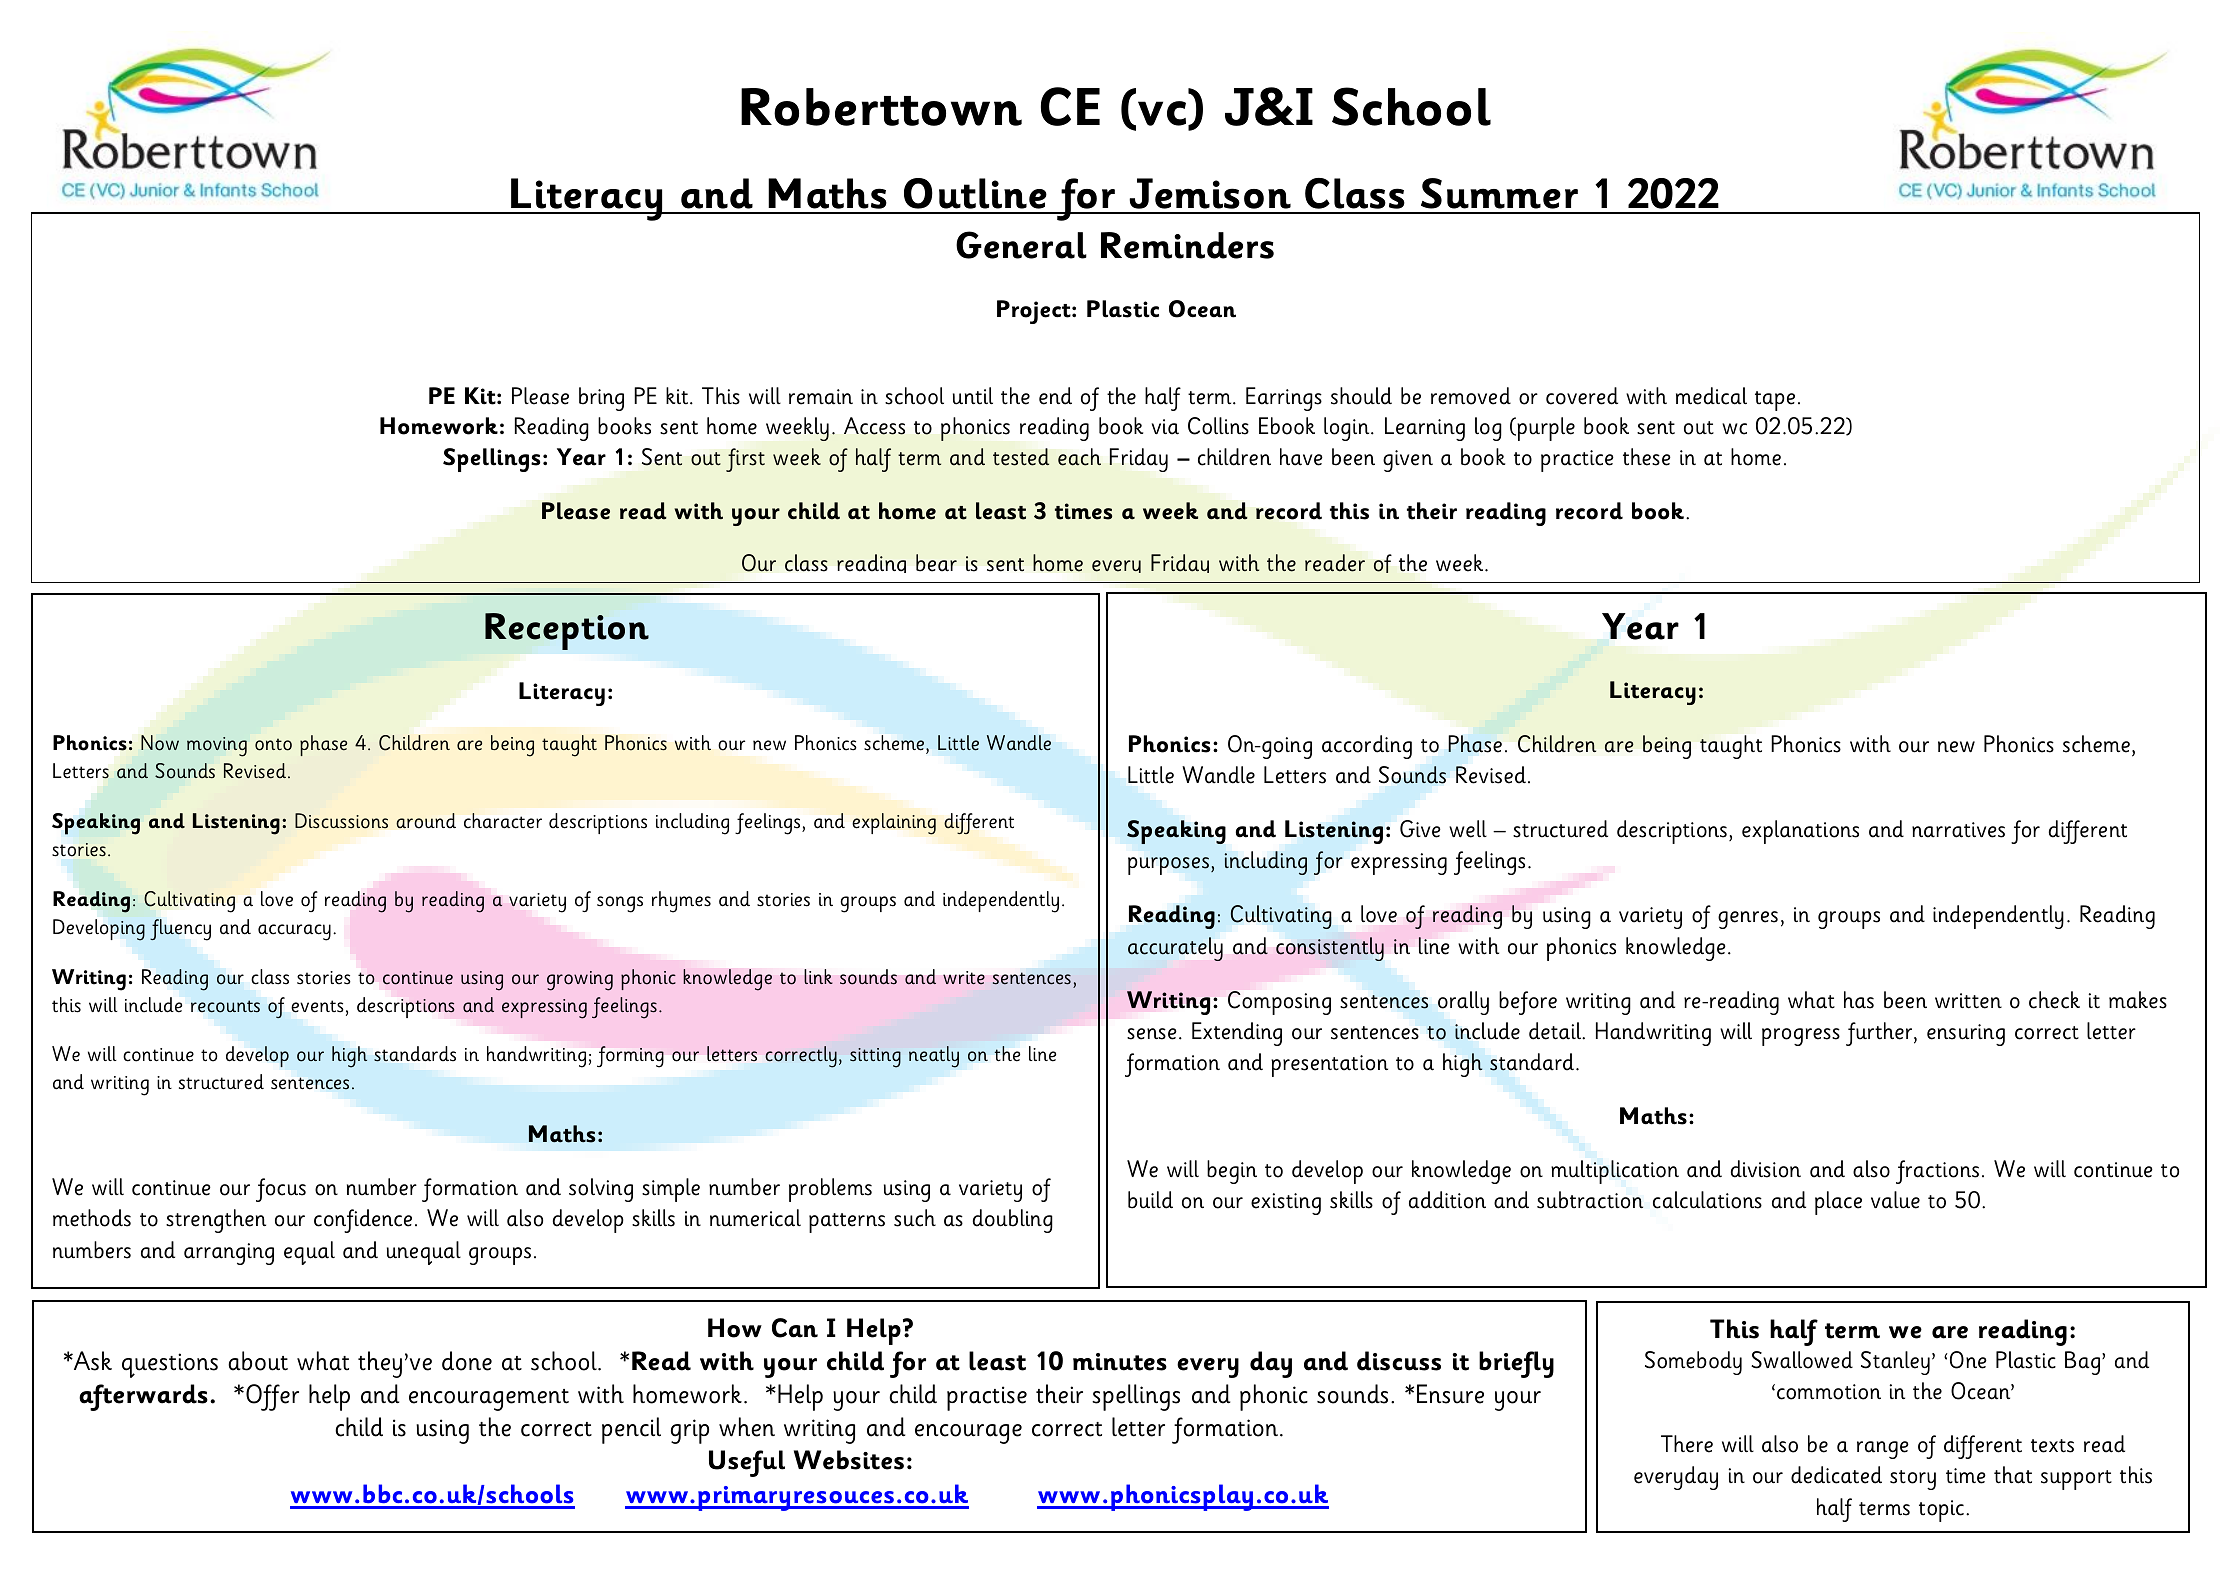  I want to click on purposes, so click(1168, 866).
